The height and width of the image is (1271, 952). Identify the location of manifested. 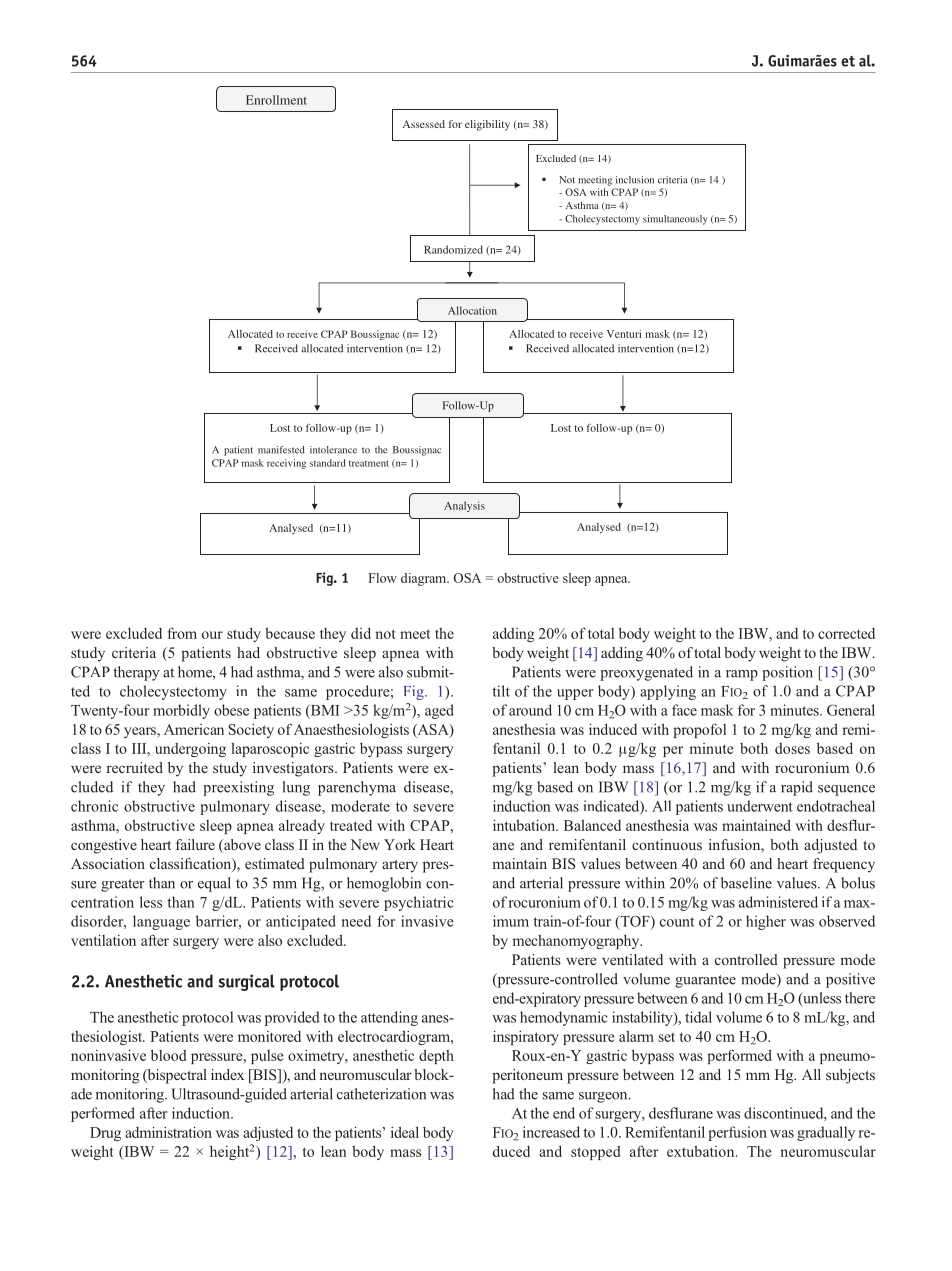
(281, 450).
